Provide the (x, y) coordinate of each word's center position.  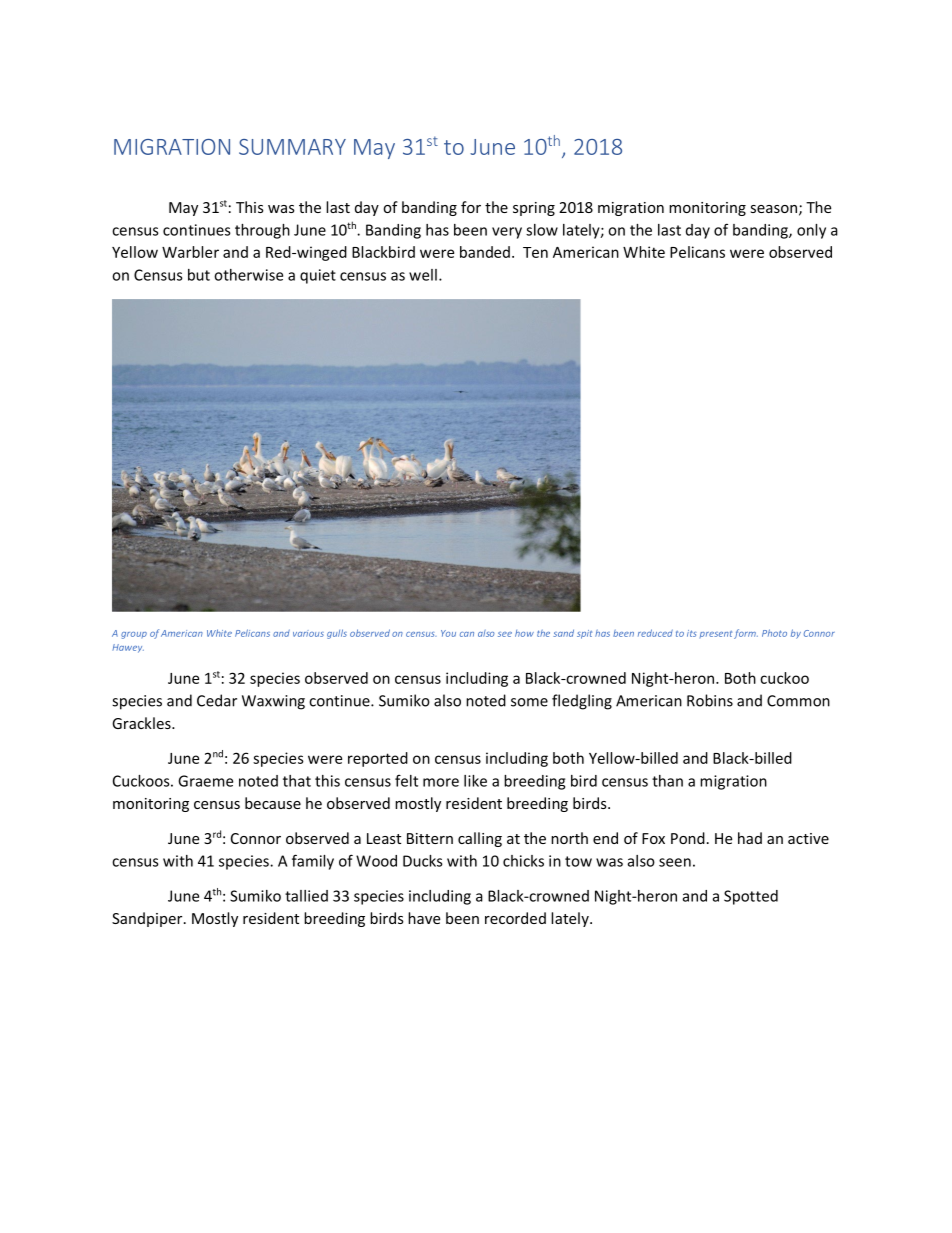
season (773, 209)
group (134, 635)
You (448, 633)
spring (534, 209)
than (667, 781)
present (716, 634)
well (423, 275)
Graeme (205, 781)
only (811, 231)
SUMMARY (292, 147)
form (746, 634)
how (524, 633)
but (199, 275)
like (475, 781)
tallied (306, 896)
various (308, 633)
